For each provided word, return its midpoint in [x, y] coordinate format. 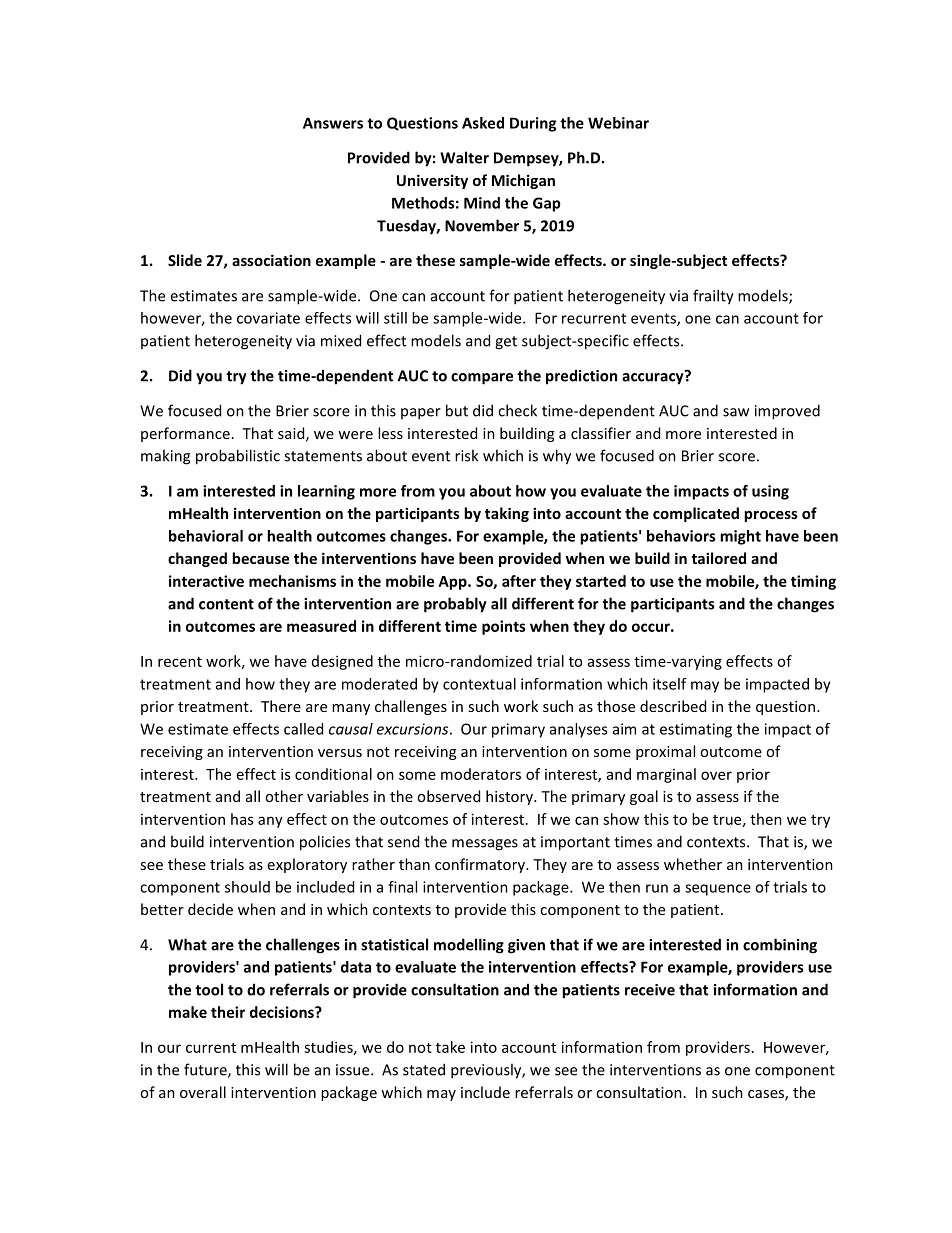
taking [507, 514]
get [506, 343]
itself [670, 684]
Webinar [618, 123]
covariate [268, 318]
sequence [718, 890]
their [228, 1012]
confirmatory [481, 865]
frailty [713, 297]
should [247, 887]
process [771, 516]
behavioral [206, 536]
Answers [333, 123]
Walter [464, 157]
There [281, 706]
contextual [479, 684]
